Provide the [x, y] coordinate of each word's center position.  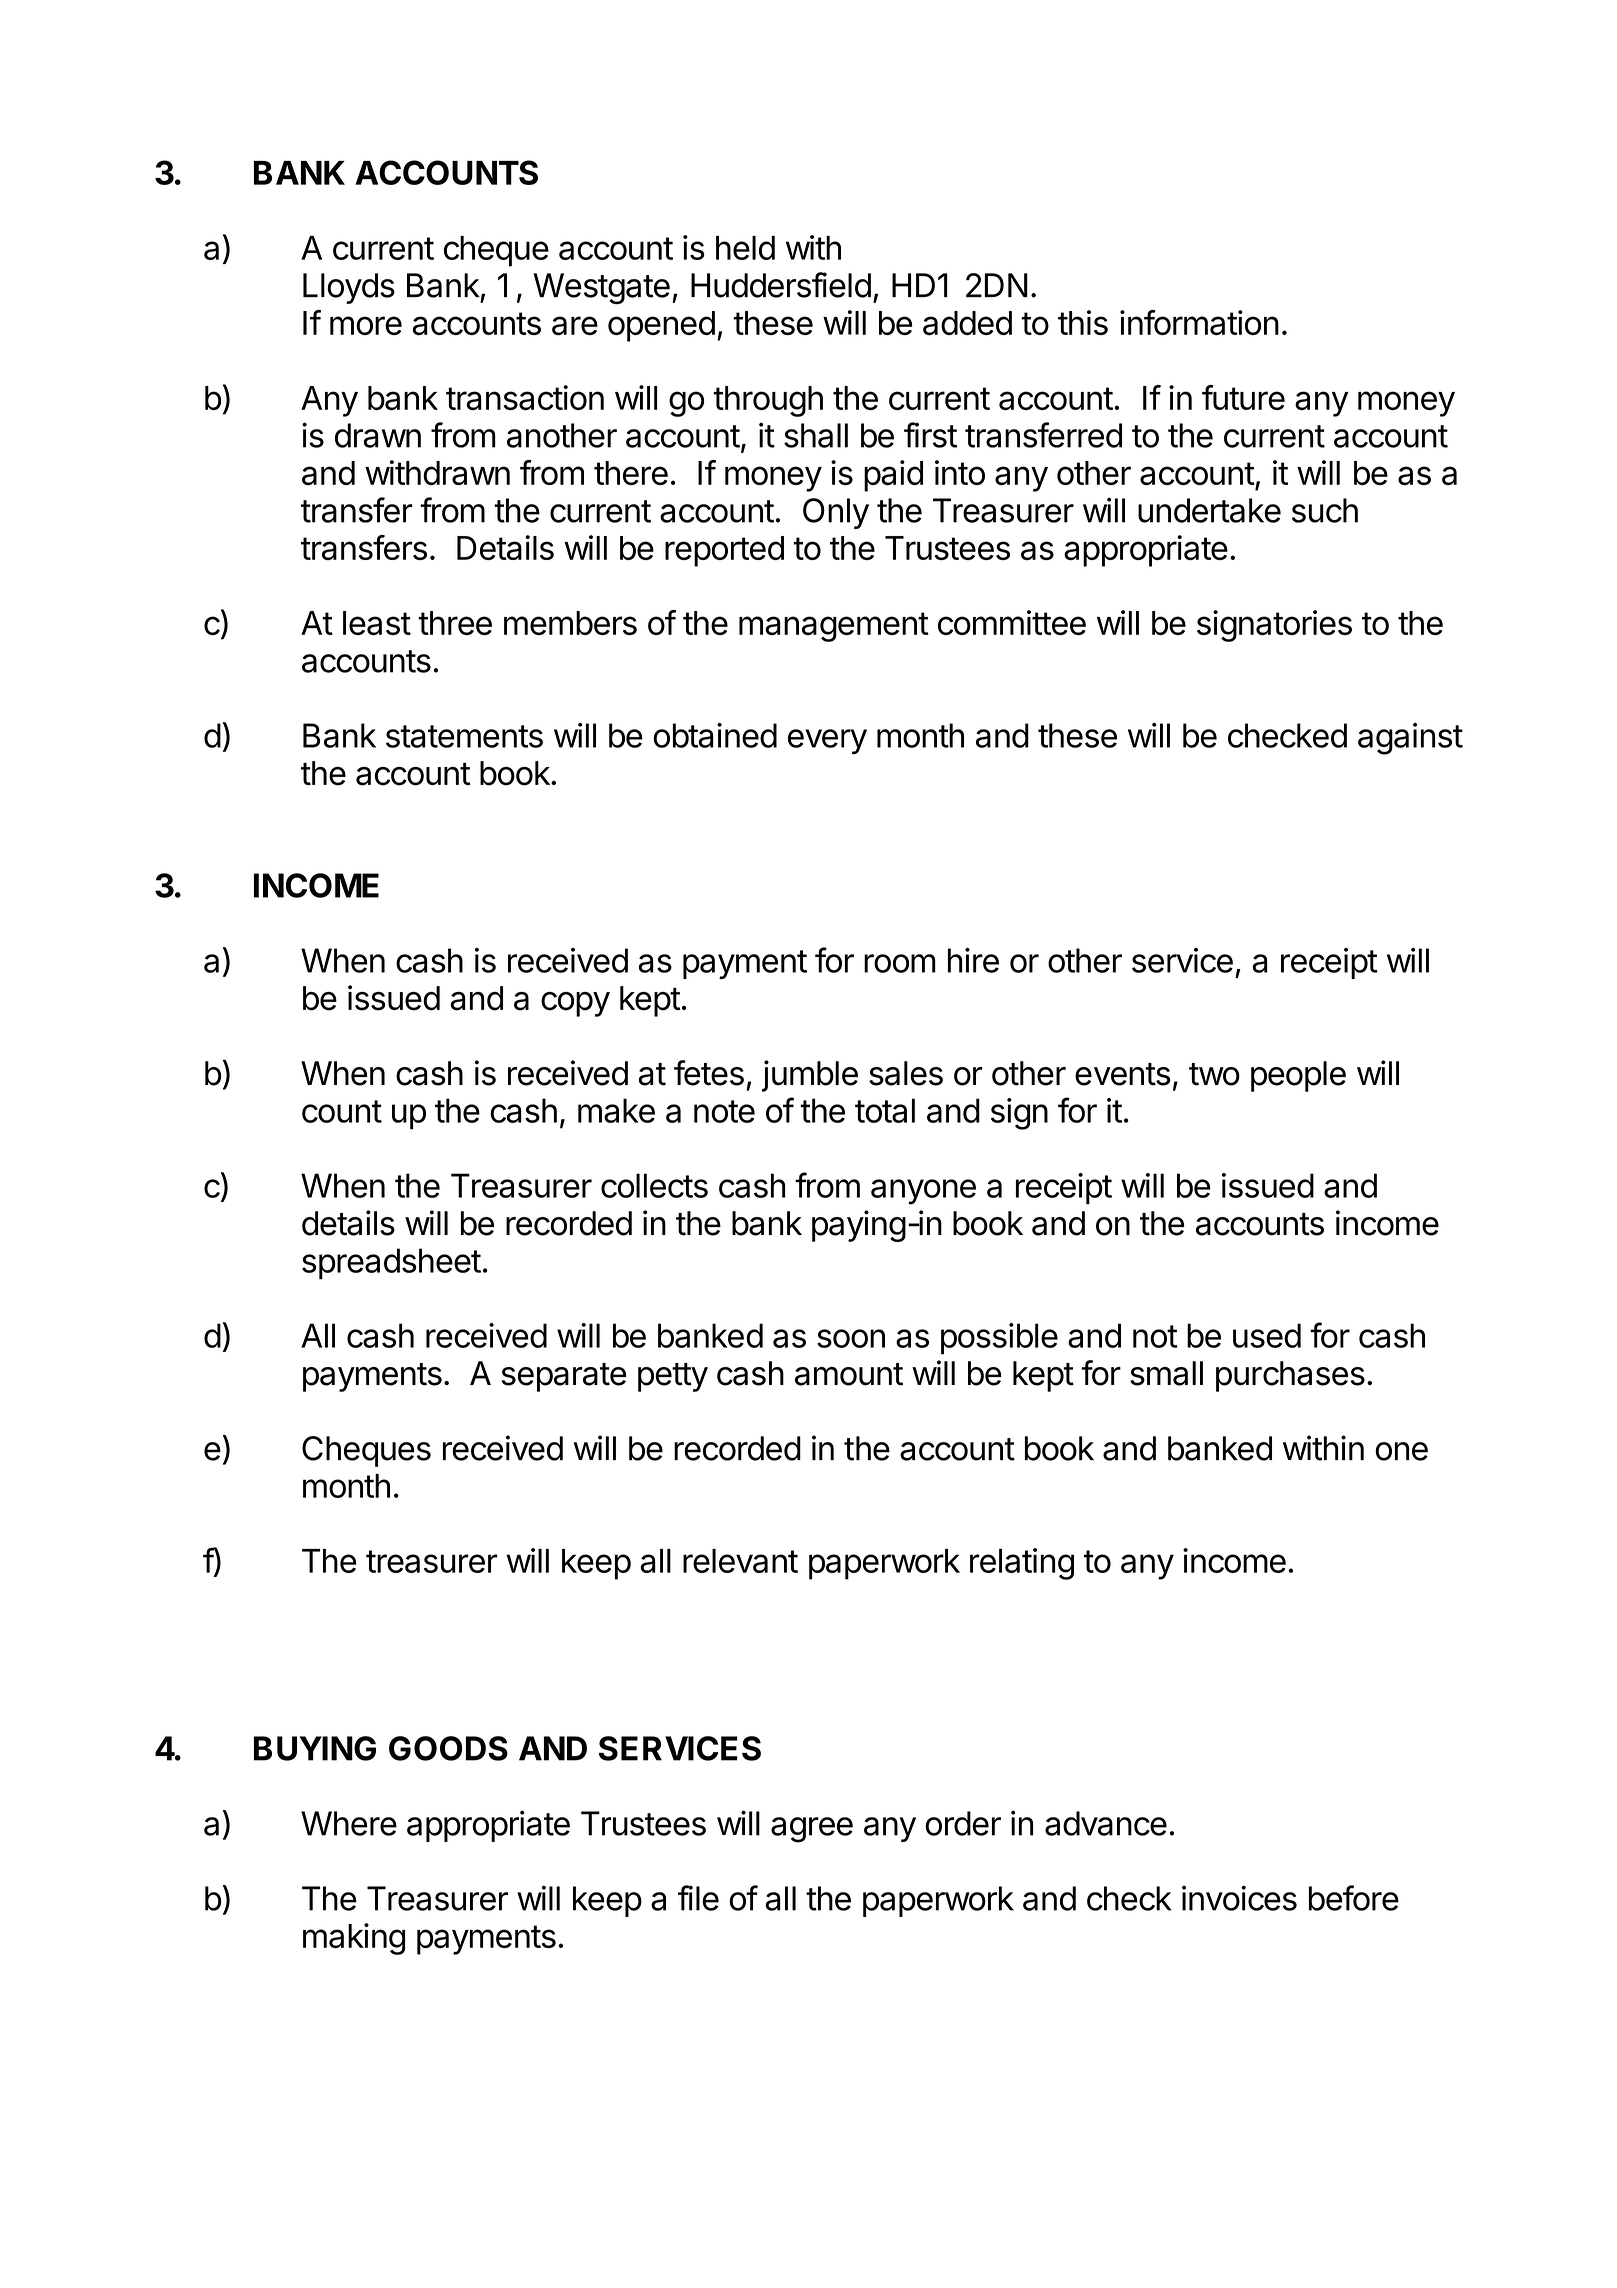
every [827, 741]
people [1298, 1076]
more [366, 325]
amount [849, 1374]
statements [464, 736]
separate [564, 1377]
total [885, 1110]
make [616, 1110]
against [1410, 739]
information [1199, 322]
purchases [1290, 1376]
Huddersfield [781, 285]
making [354, 1939]
